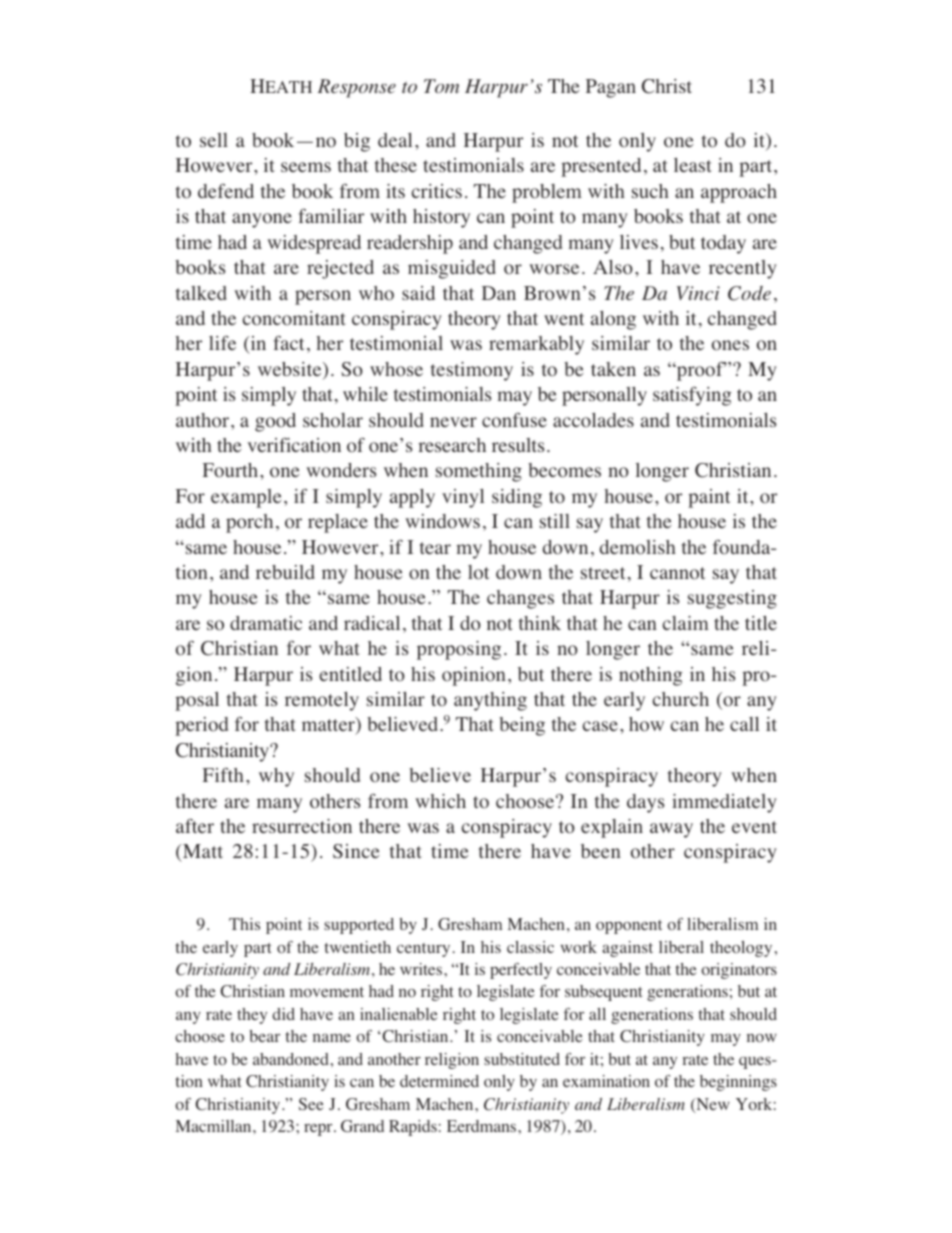 The image size is (952, 1233). What do you see at coordinates (441, 86) in the screenshot?
I see `Tom` at bounding box center [441, 86].
